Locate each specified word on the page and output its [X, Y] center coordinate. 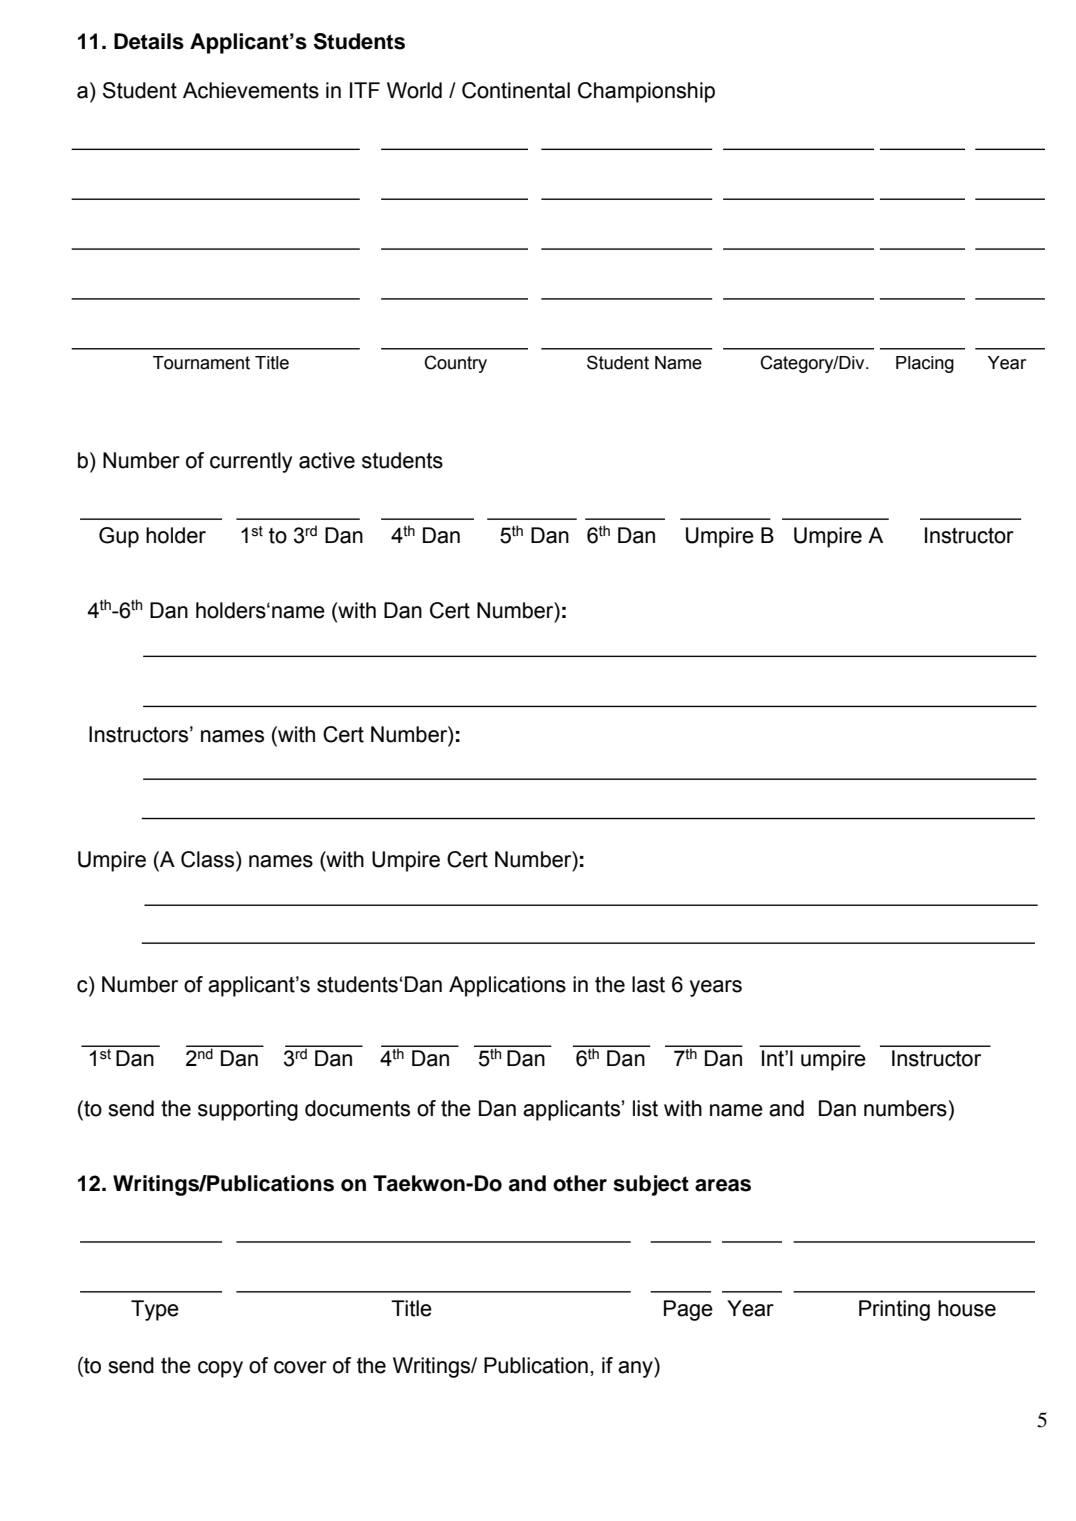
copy [220, 1369]
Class [209, 859]
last [648, 984]
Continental [516, 90]
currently [251, 462]
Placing [925, 364]
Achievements [251, 90]
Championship [646, 92]
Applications [507, 986]
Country [455, 364]
